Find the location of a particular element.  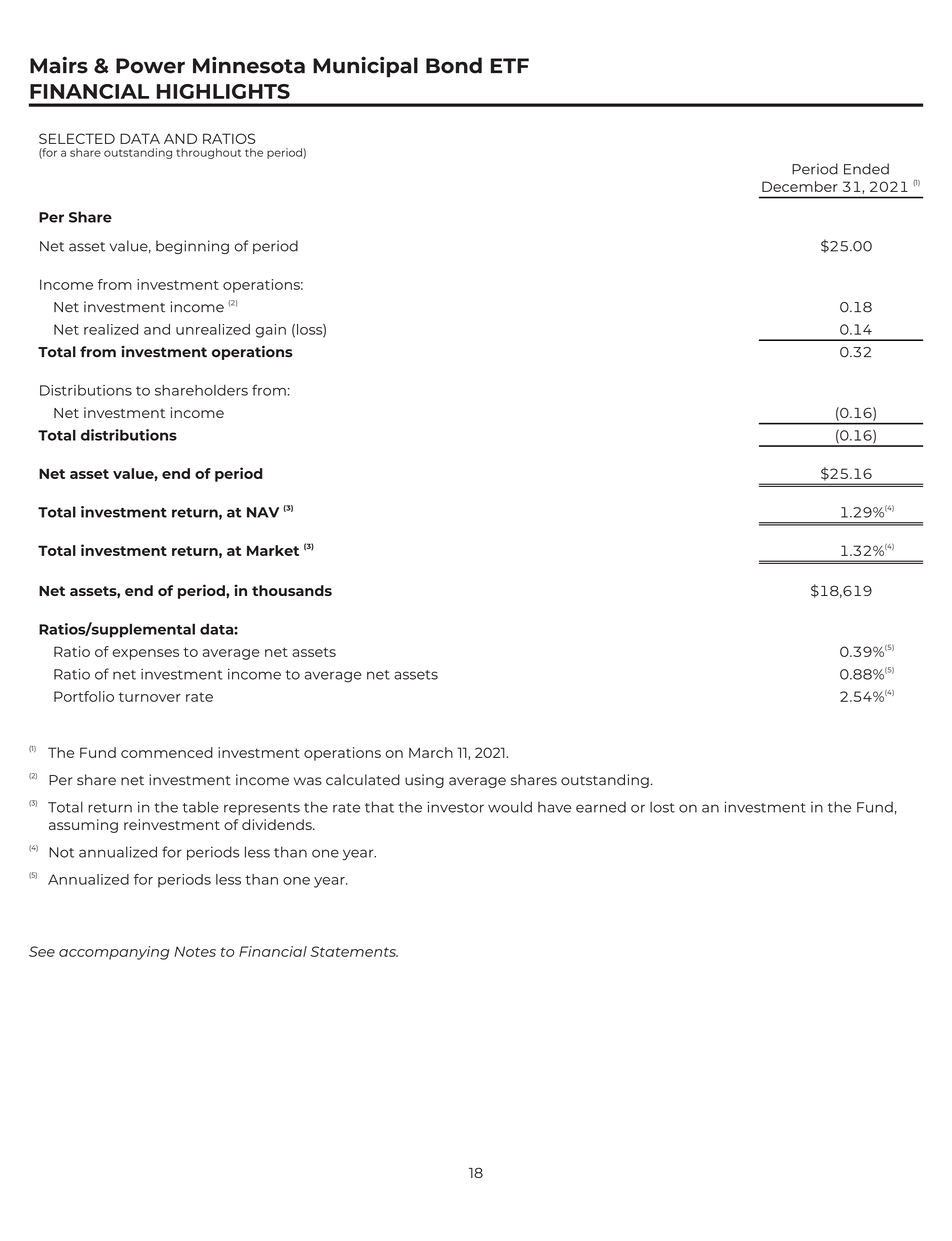

Ended is located at coordinates (866, 169).
